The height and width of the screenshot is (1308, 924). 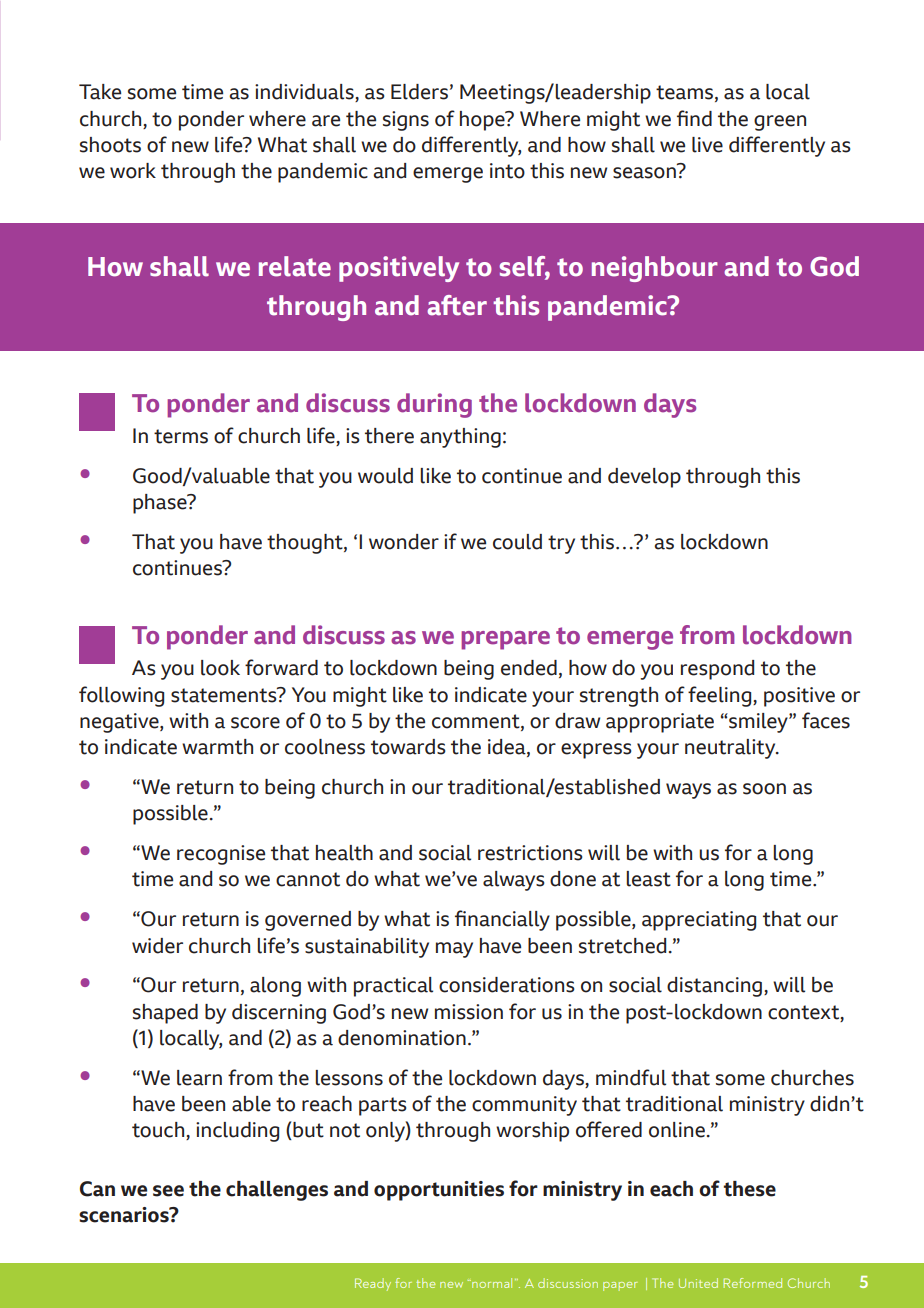 I want to click on work, so click(x=133, y=171).
